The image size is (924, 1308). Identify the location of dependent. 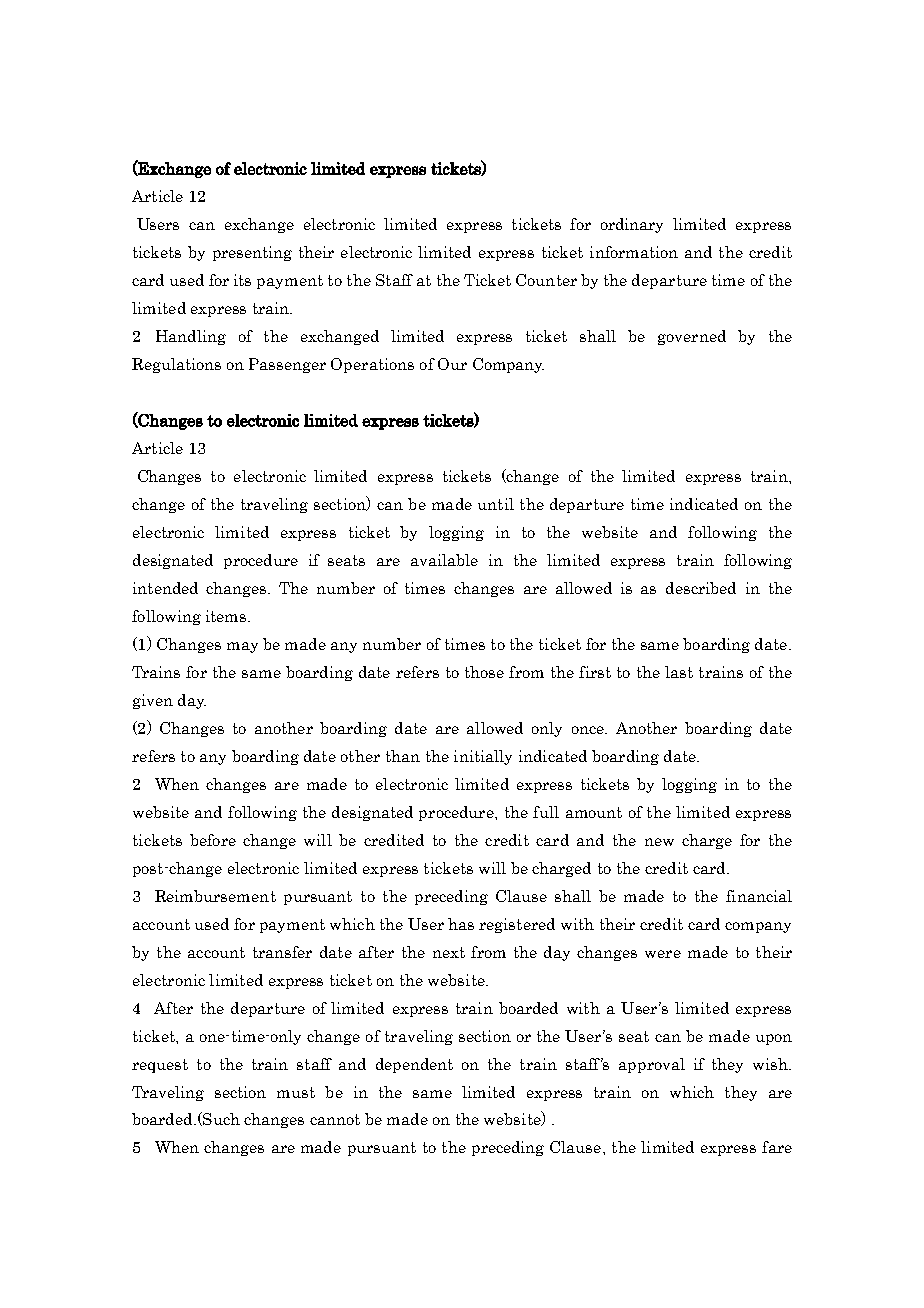
(414, 1065).
